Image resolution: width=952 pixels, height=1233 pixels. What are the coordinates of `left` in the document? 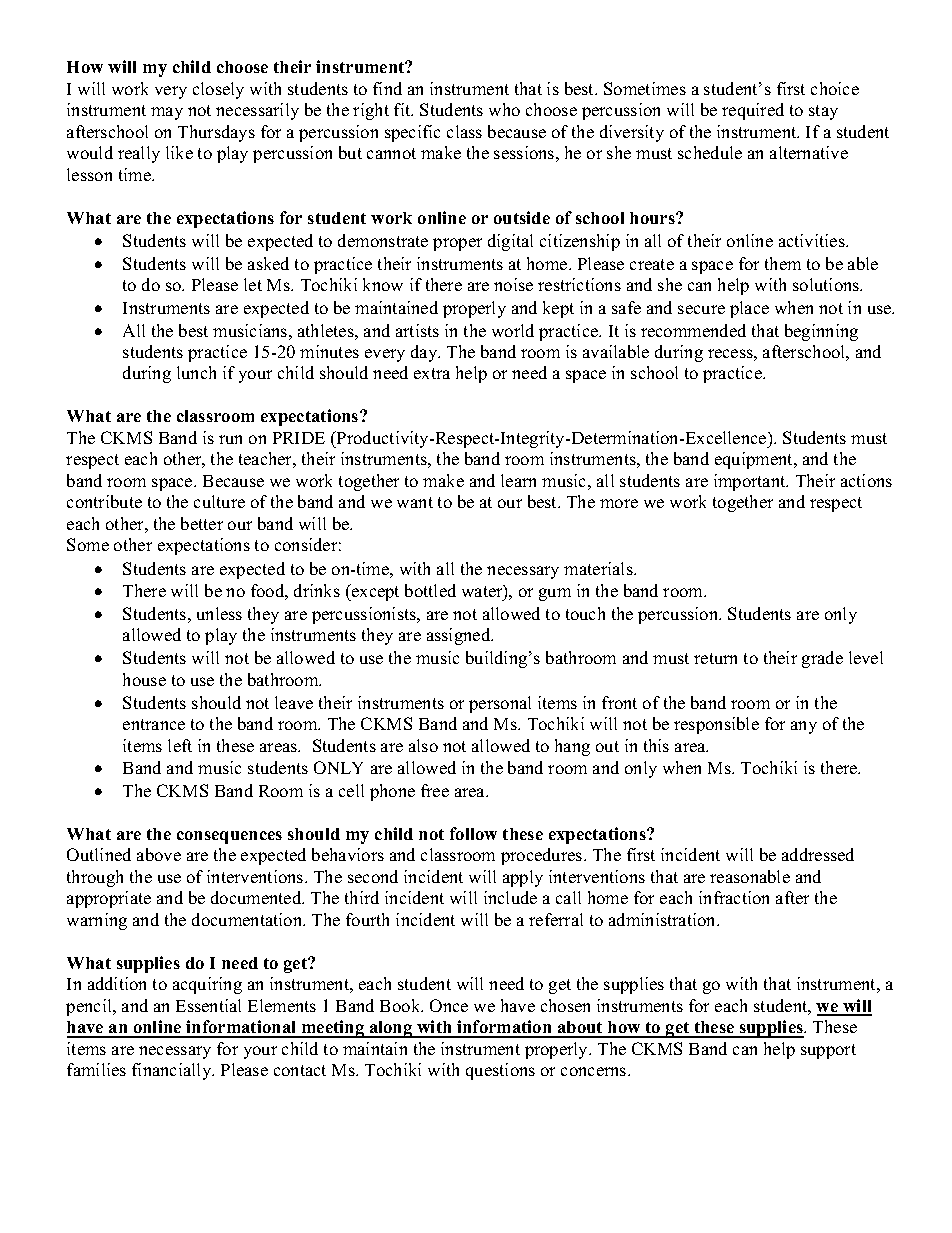 It's located at (180, 745).
